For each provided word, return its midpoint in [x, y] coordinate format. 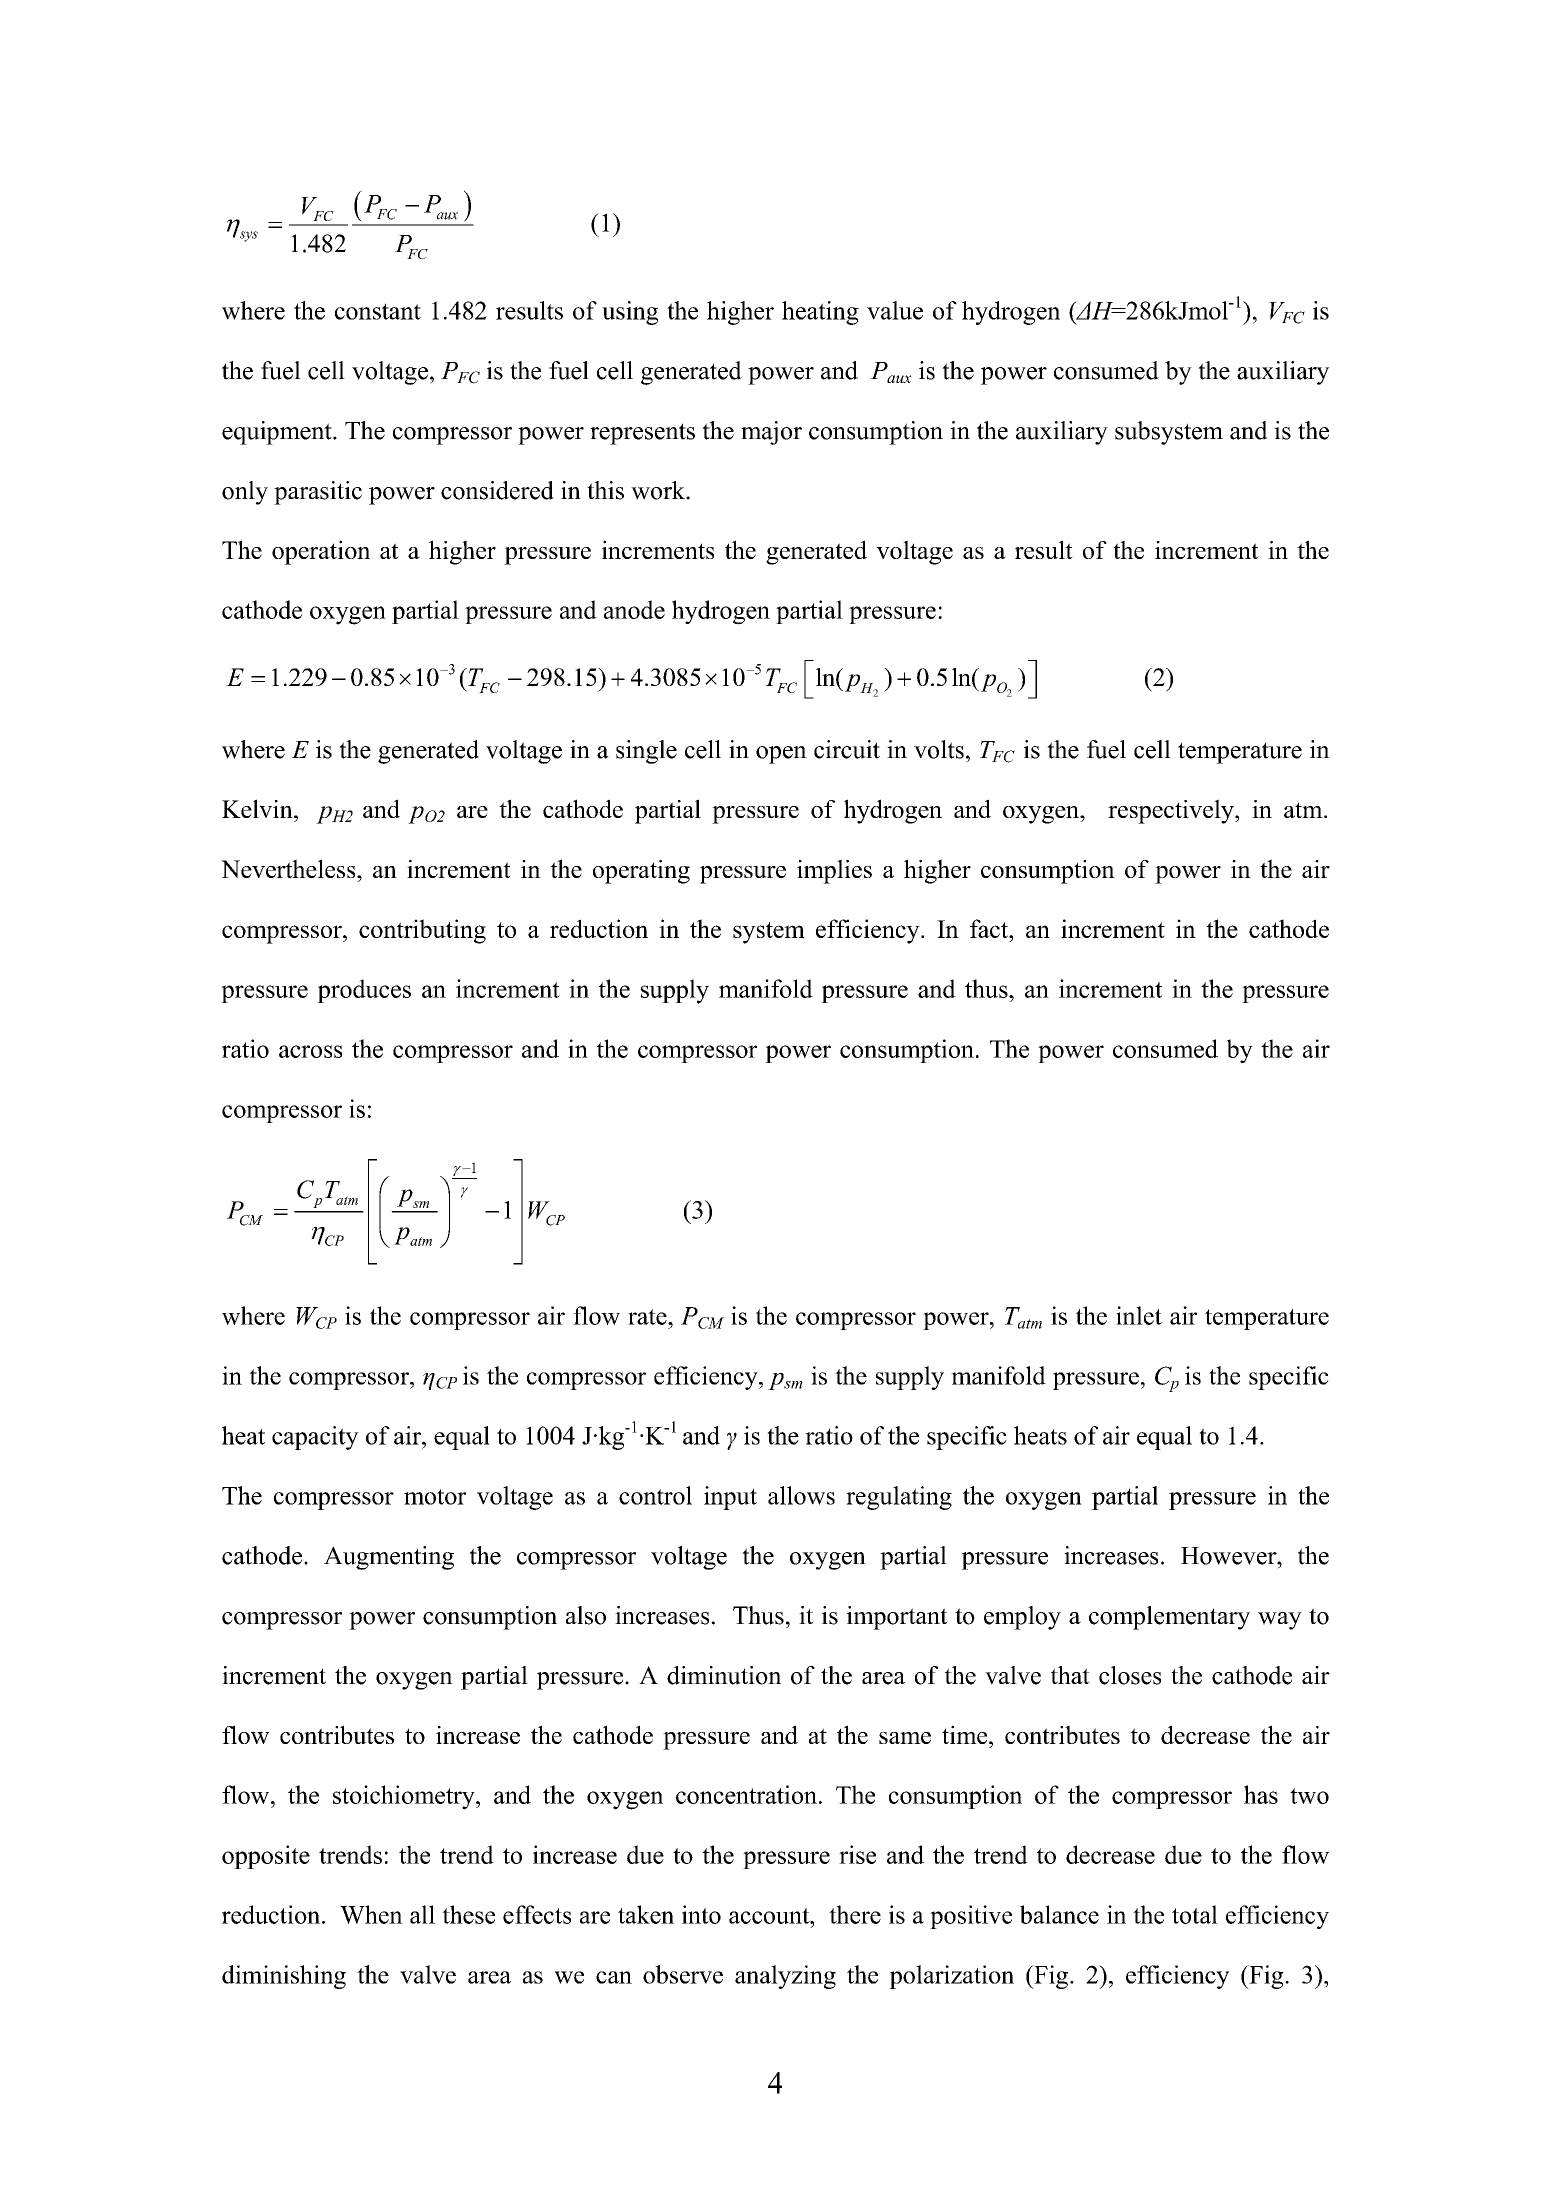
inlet [1139, 1315]
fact [990, 928]
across [310, 1051]
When [371, 1914]
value [895, 310]
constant [378, 311]
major [771, 433]
